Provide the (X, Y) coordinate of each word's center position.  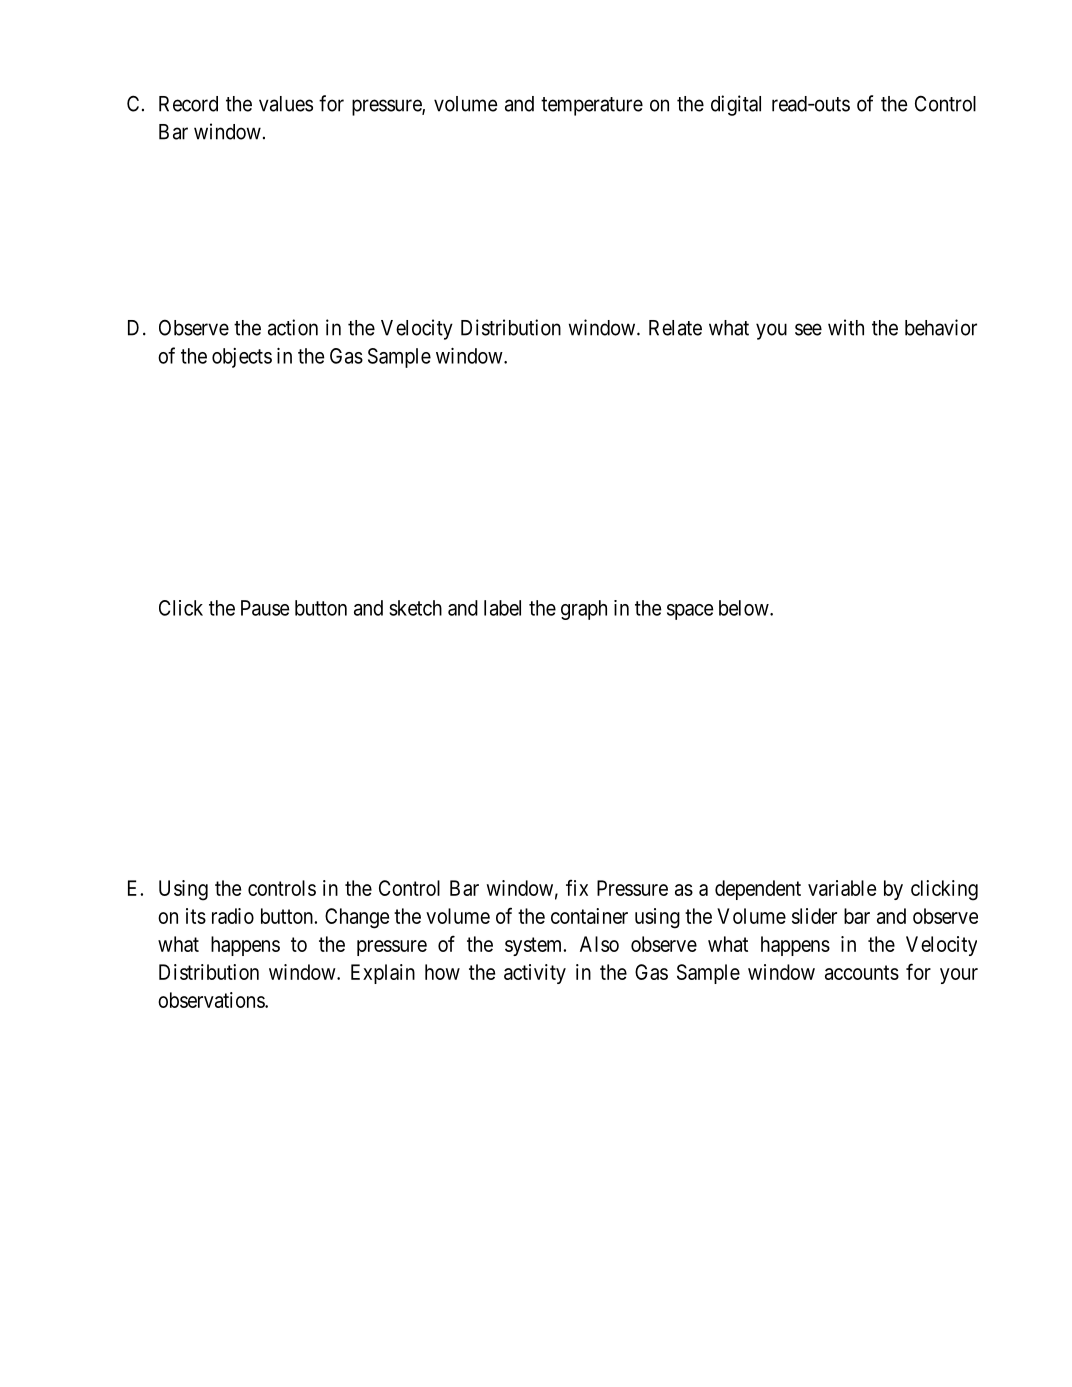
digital (736, 105)
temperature (592, 106)
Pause (265, 608)
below (745, 608)
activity (535, 974)
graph (584, 610)
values (286, 104)
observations (212, 1000)
